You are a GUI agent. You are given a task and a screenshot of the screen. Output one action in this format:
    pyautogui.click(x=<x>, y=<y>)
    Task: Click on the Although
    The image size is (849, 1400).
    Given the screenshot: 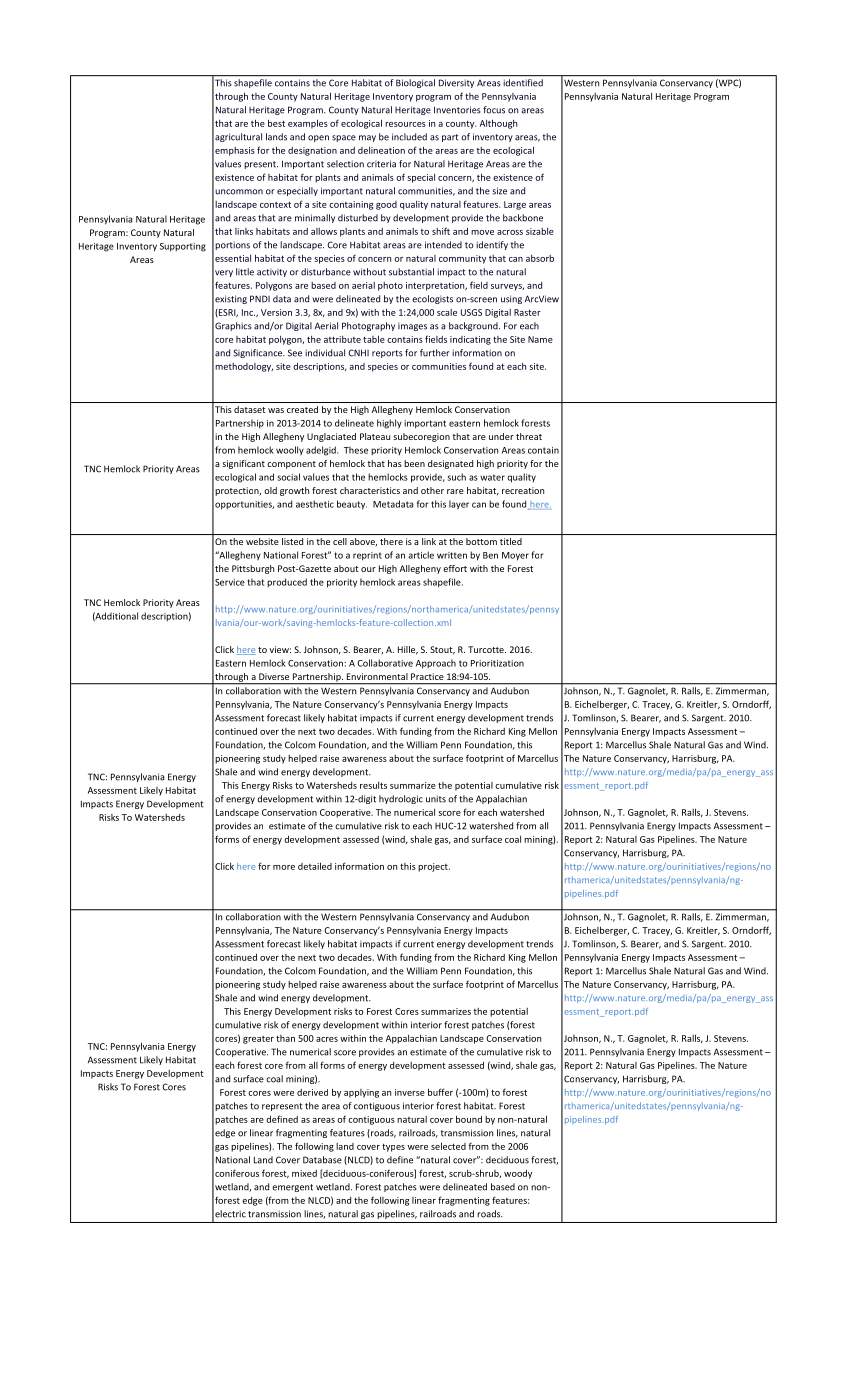 What is the action you would take?
    pyautogui.click(x=498, y=124)
